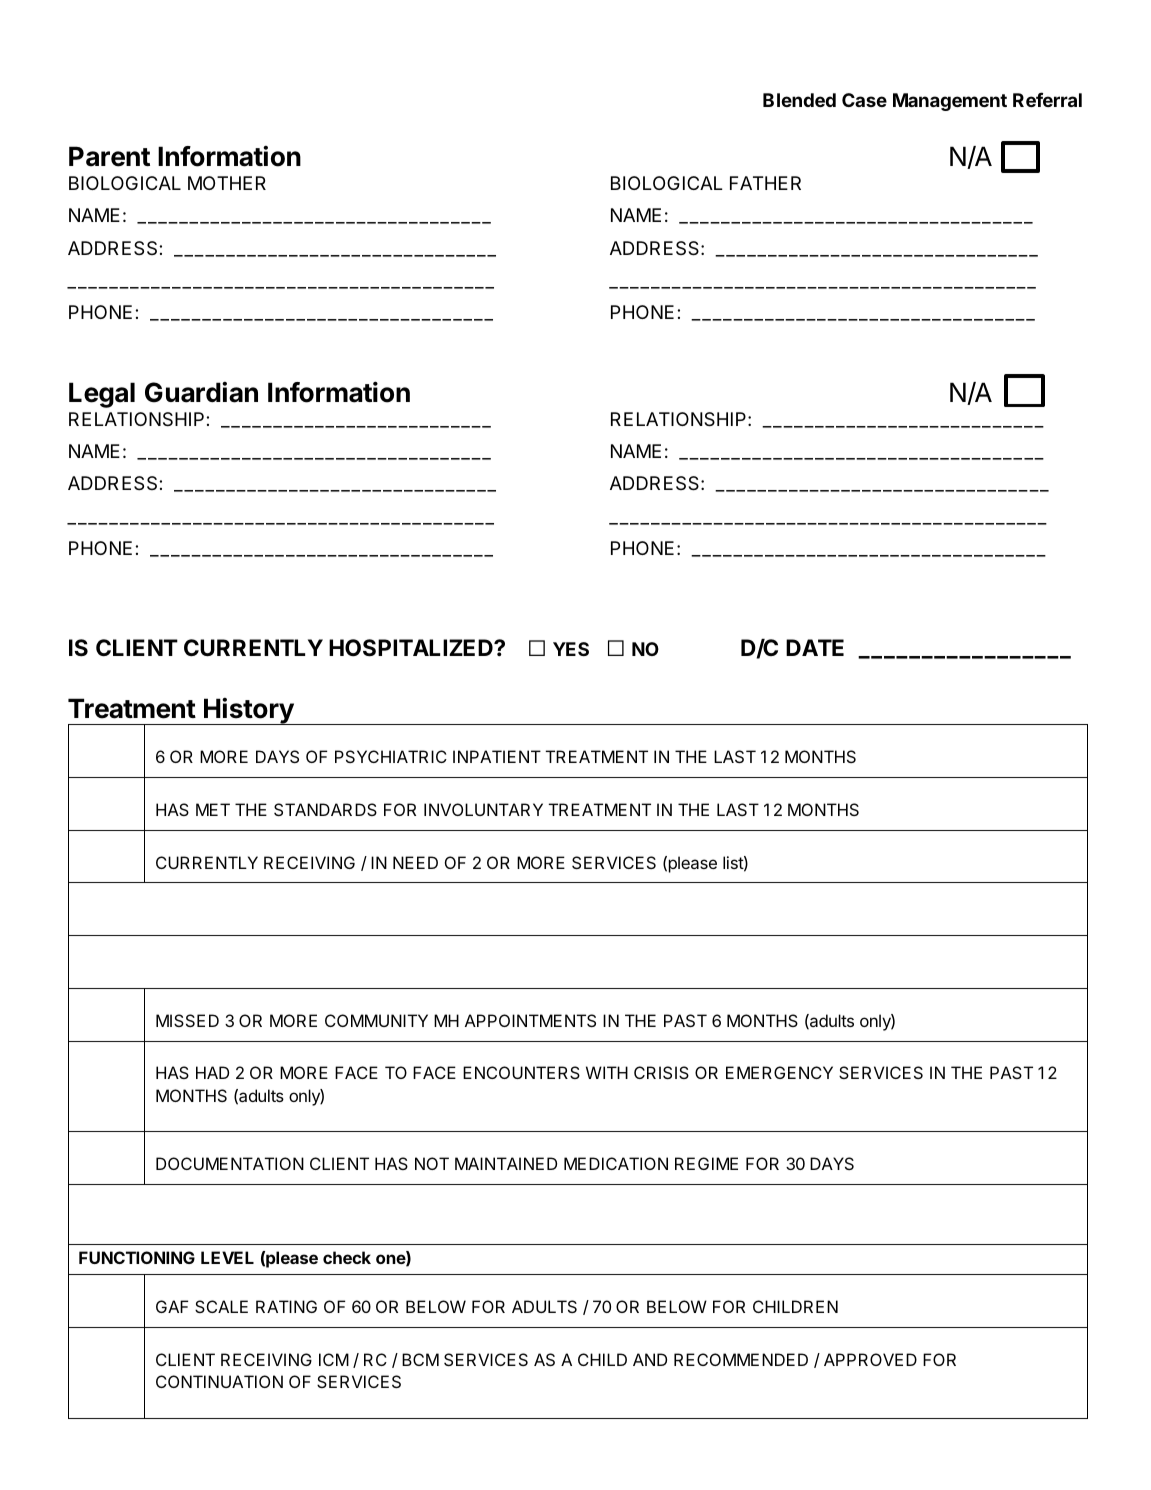 This screenshot has width=1151, height=1490. What do you see at coordinates (221, 1306) in the screenshot?
I see `SCALE` at bounding box center [221, 1306].
